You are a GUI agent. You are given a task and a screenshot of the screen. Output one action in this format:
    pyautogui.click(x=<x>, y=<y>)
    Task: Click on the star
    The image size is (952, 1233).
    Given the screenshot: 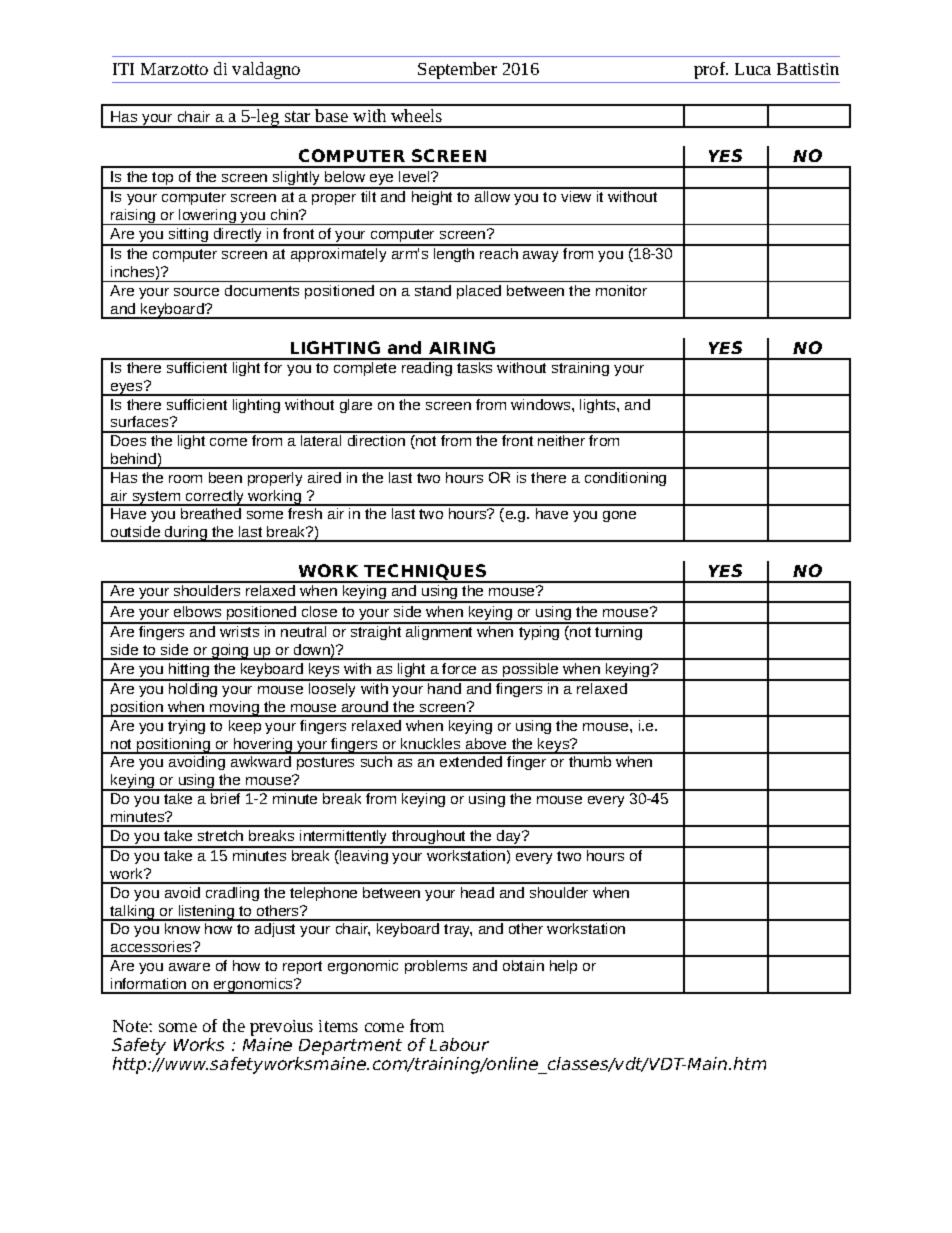 What is the action you would take?
    pyautogui.click(x=297, y=116)
